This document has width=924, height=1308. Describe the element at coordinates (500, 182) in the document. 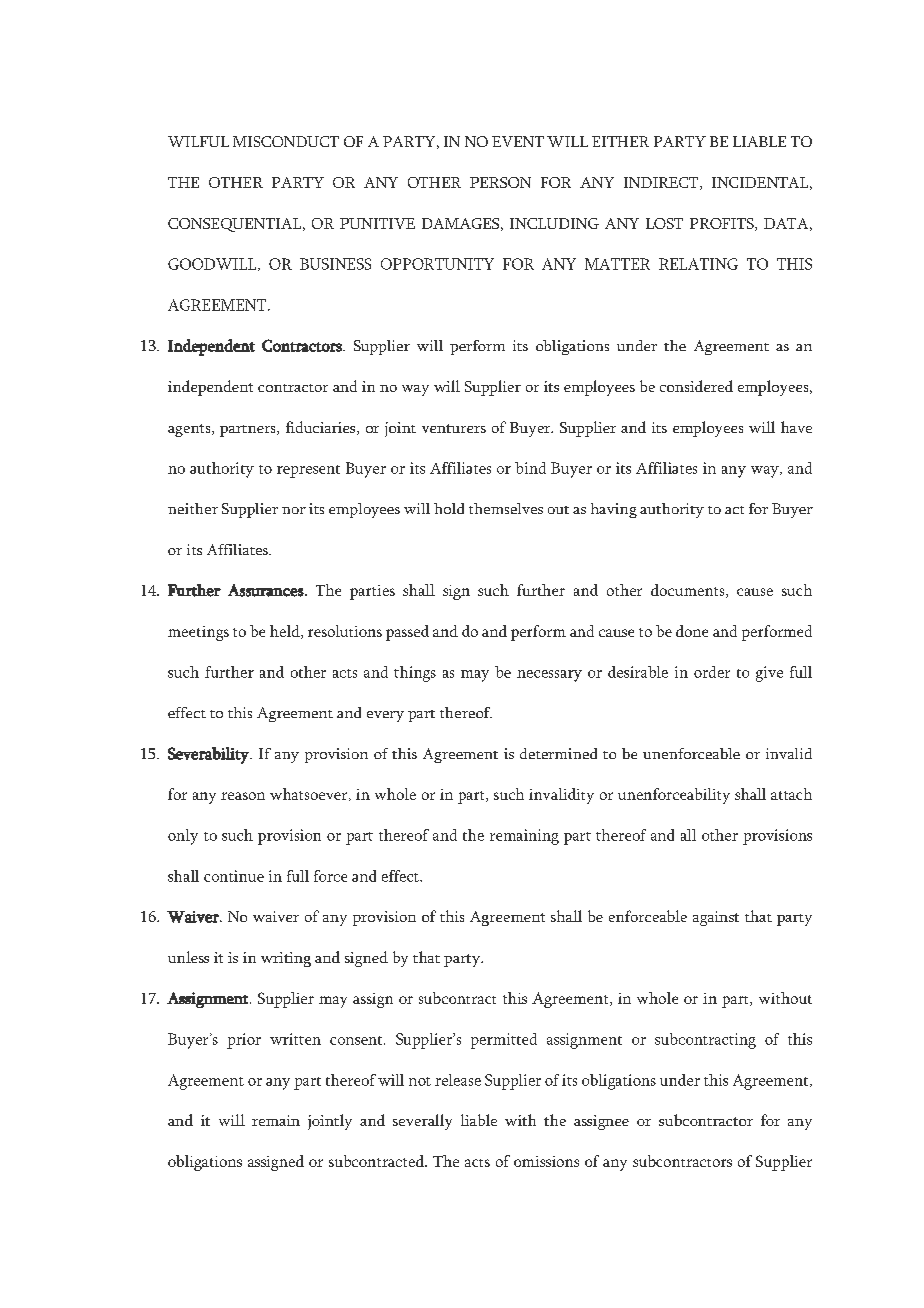

I see `PERSON` at that location.
